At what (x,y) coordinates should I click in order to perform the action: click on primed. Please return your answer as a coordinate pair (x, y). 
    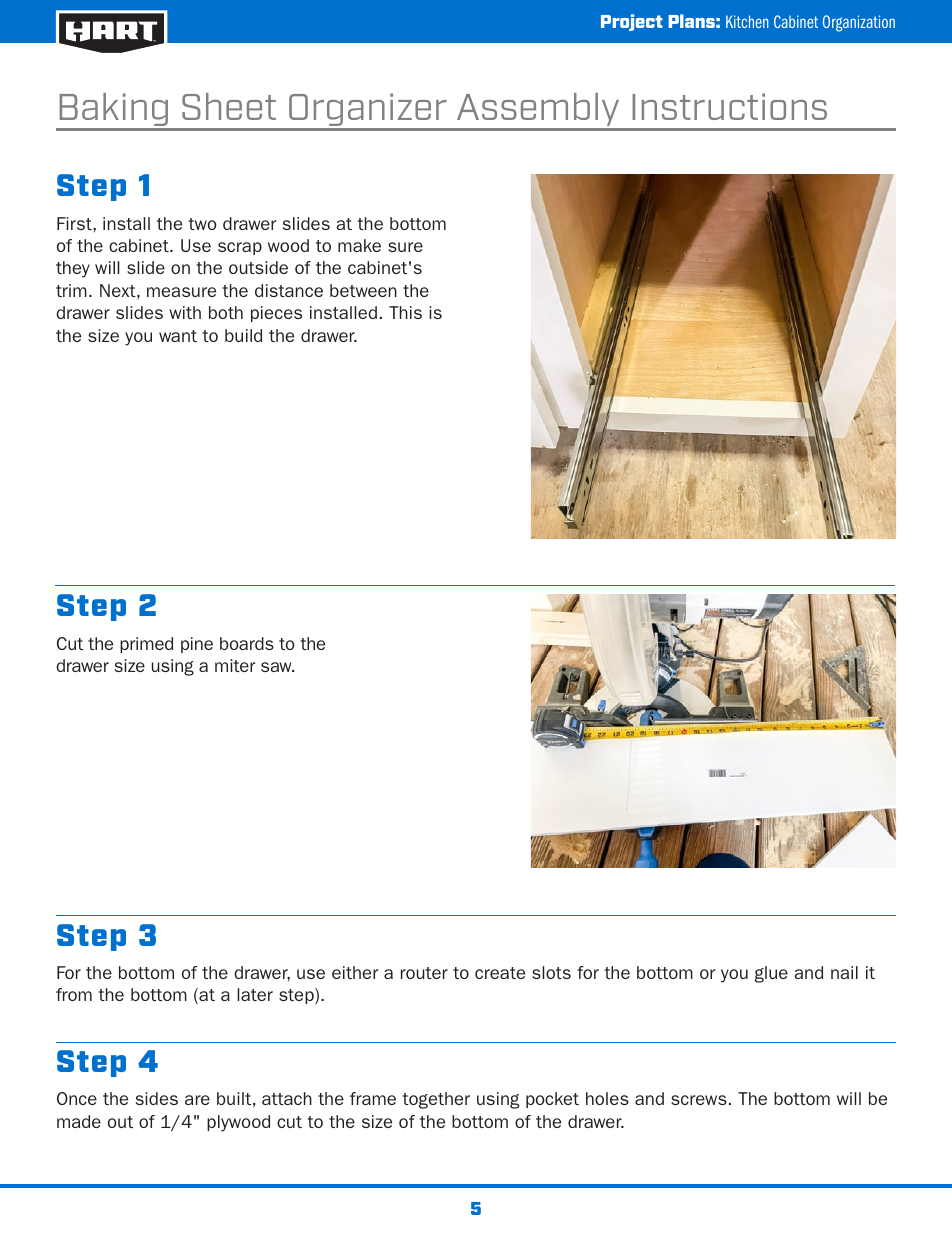
    Looking at the image, I should click on (146, 645).
